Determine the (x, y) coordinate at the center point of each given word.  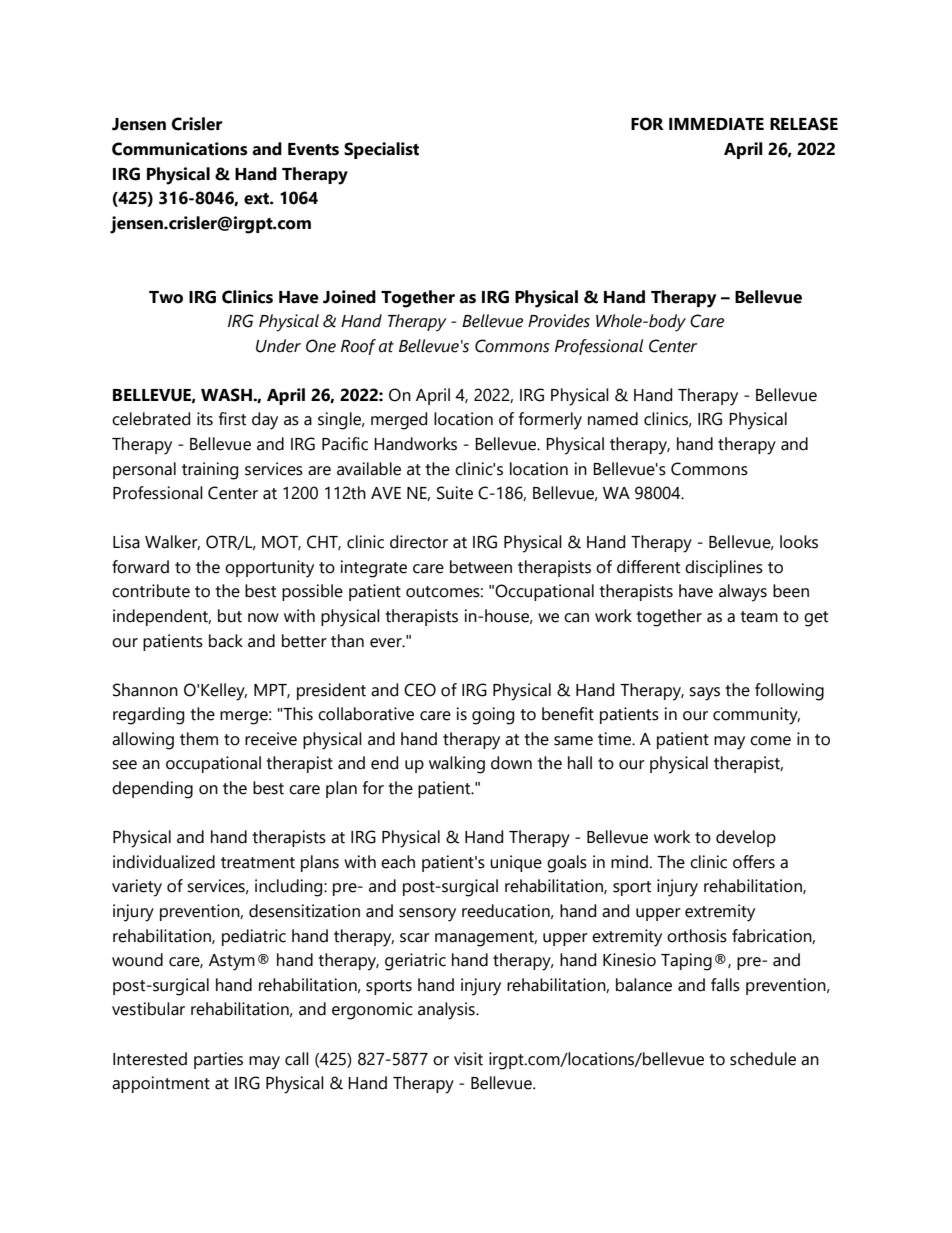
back (226, 641)
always (743, 593)
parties (218, 1060)
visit (468, 1059)
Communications (180, 149)
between (481, 567)
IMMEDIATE (716, 124)
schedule (763, 1059)
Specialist (381, 150)
